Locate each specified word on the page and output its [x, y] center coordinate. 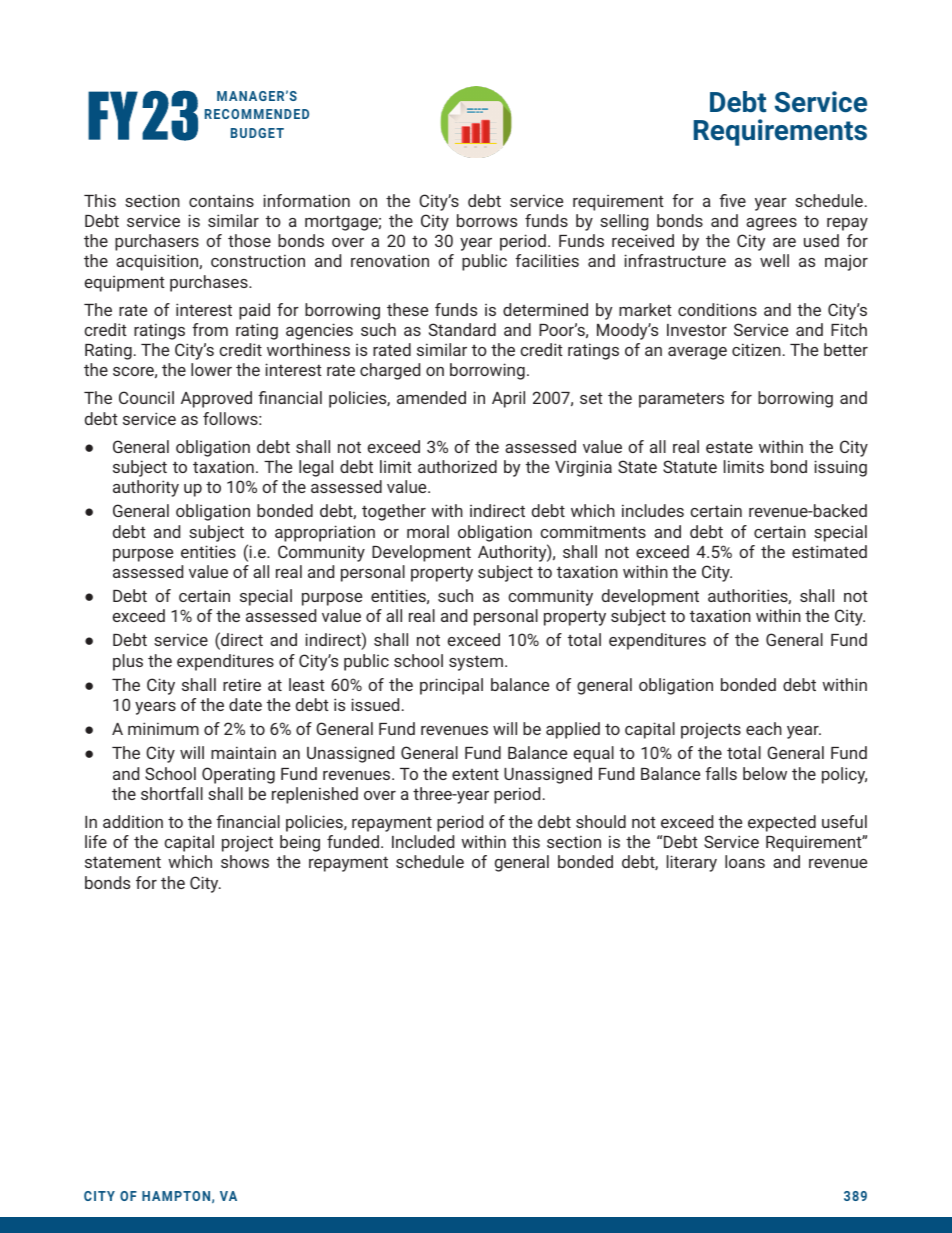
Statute [690, 466]
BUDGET [257, 133]
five [732, 200]
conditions [717, 309]
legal [316, 468]
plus [128, 662]
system [476, 663]
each [764, 728]
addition [133, 821]
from [210, 329]
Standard [462, 329]
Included [423, 841]
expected [782, 823]
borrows [487, 220]
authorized [457, 466]
